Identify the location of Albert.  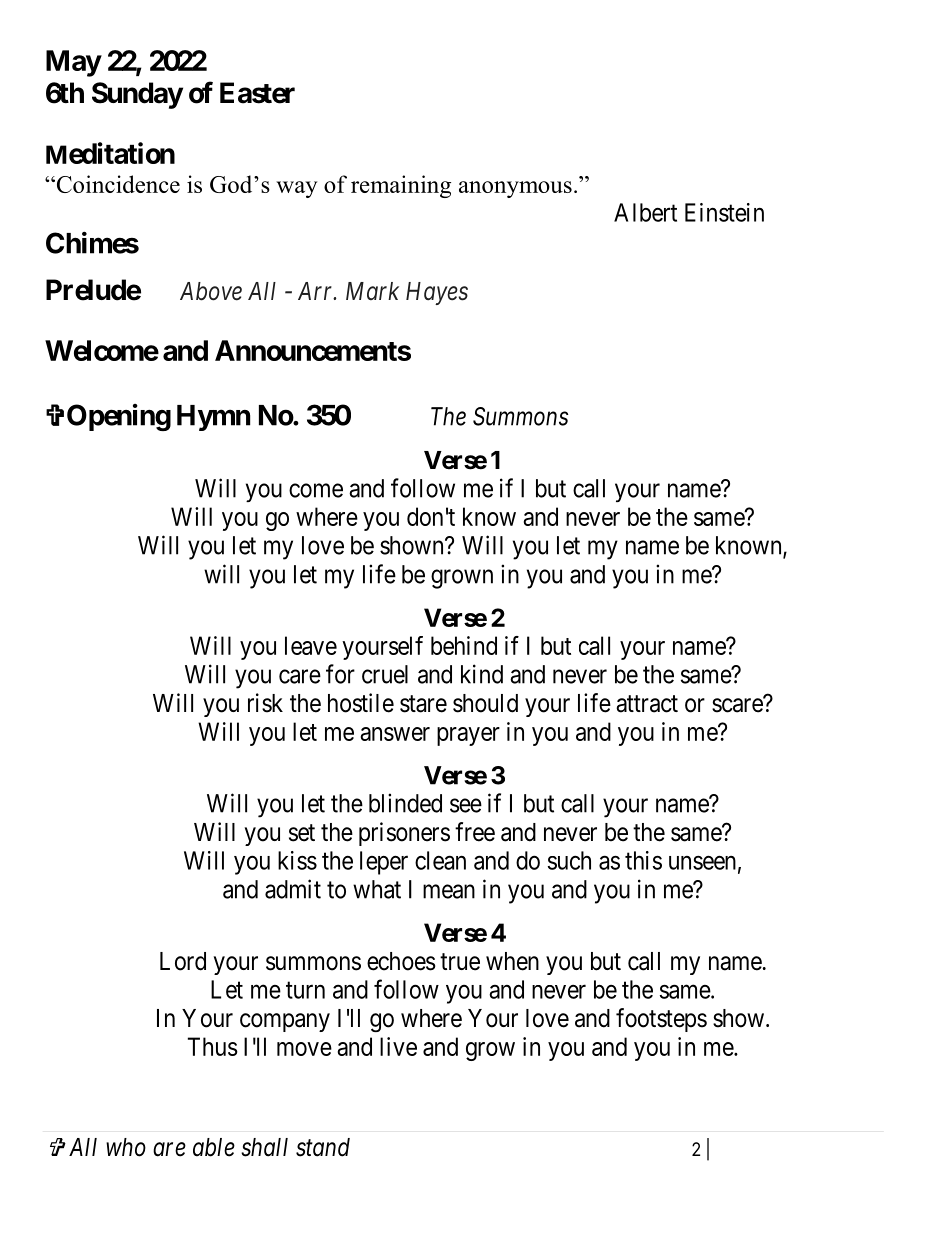
(645, 212).
